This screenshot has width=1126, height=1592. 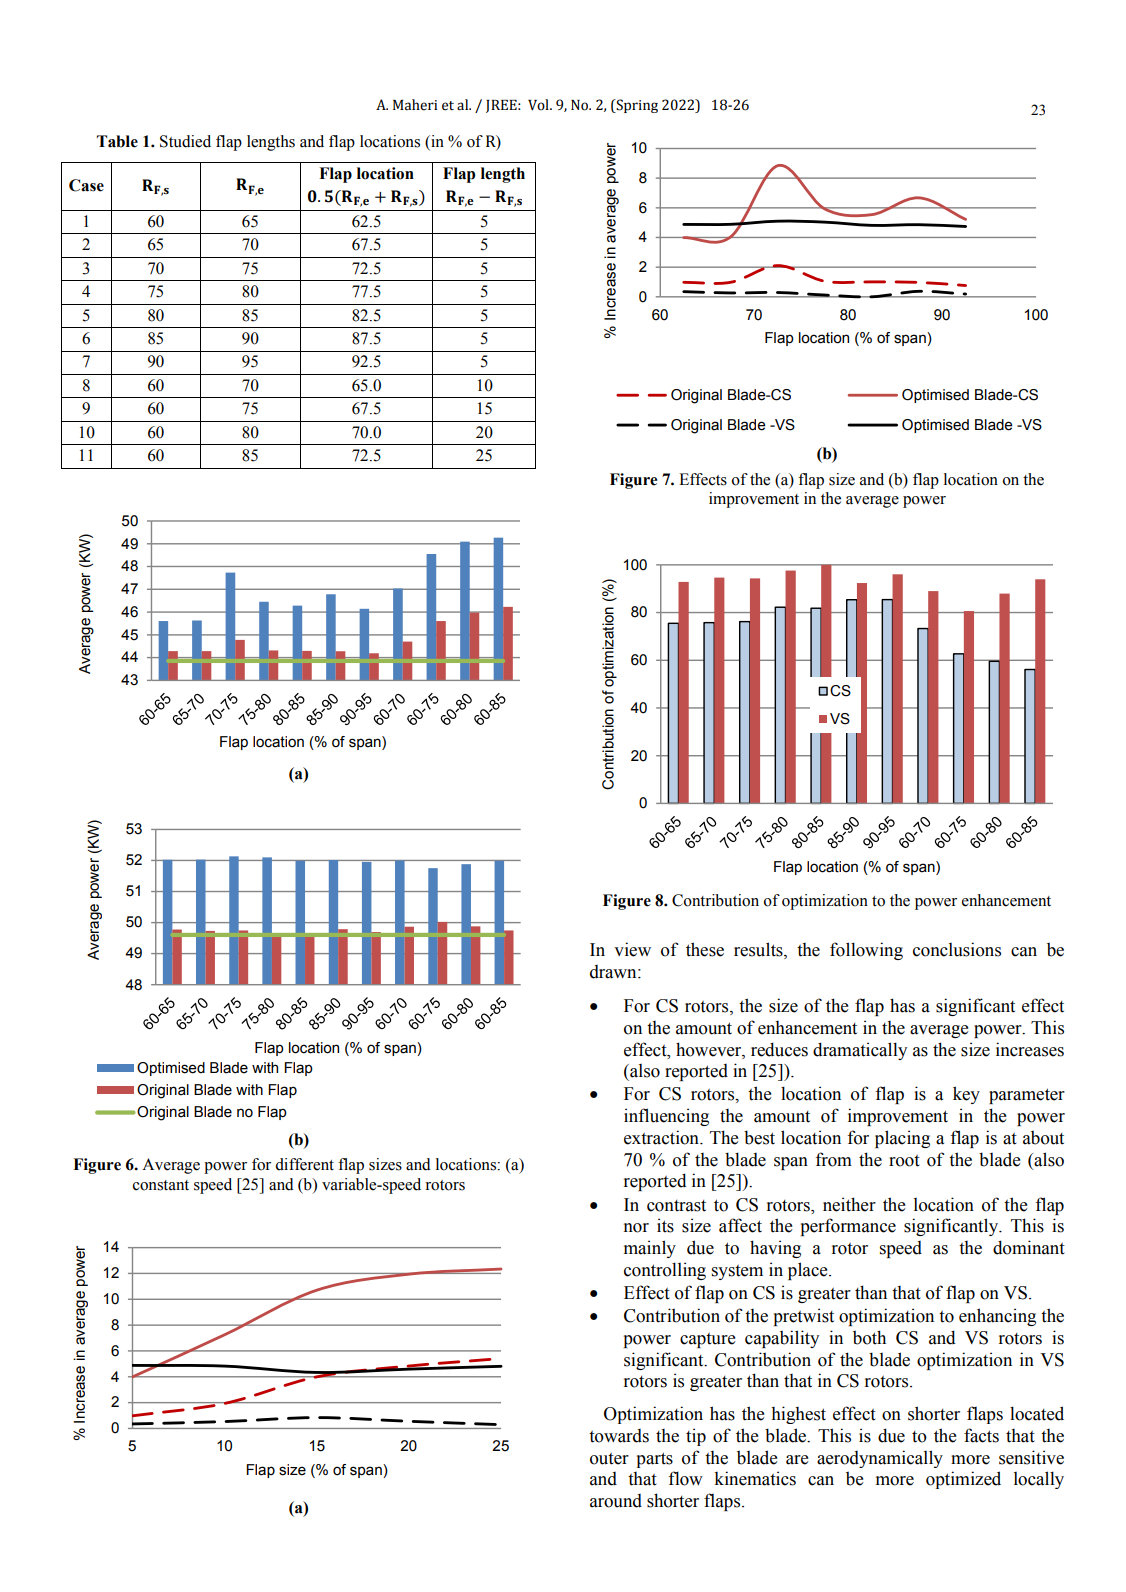 I want to click on dramatically, so click(x=860, y=1051).
